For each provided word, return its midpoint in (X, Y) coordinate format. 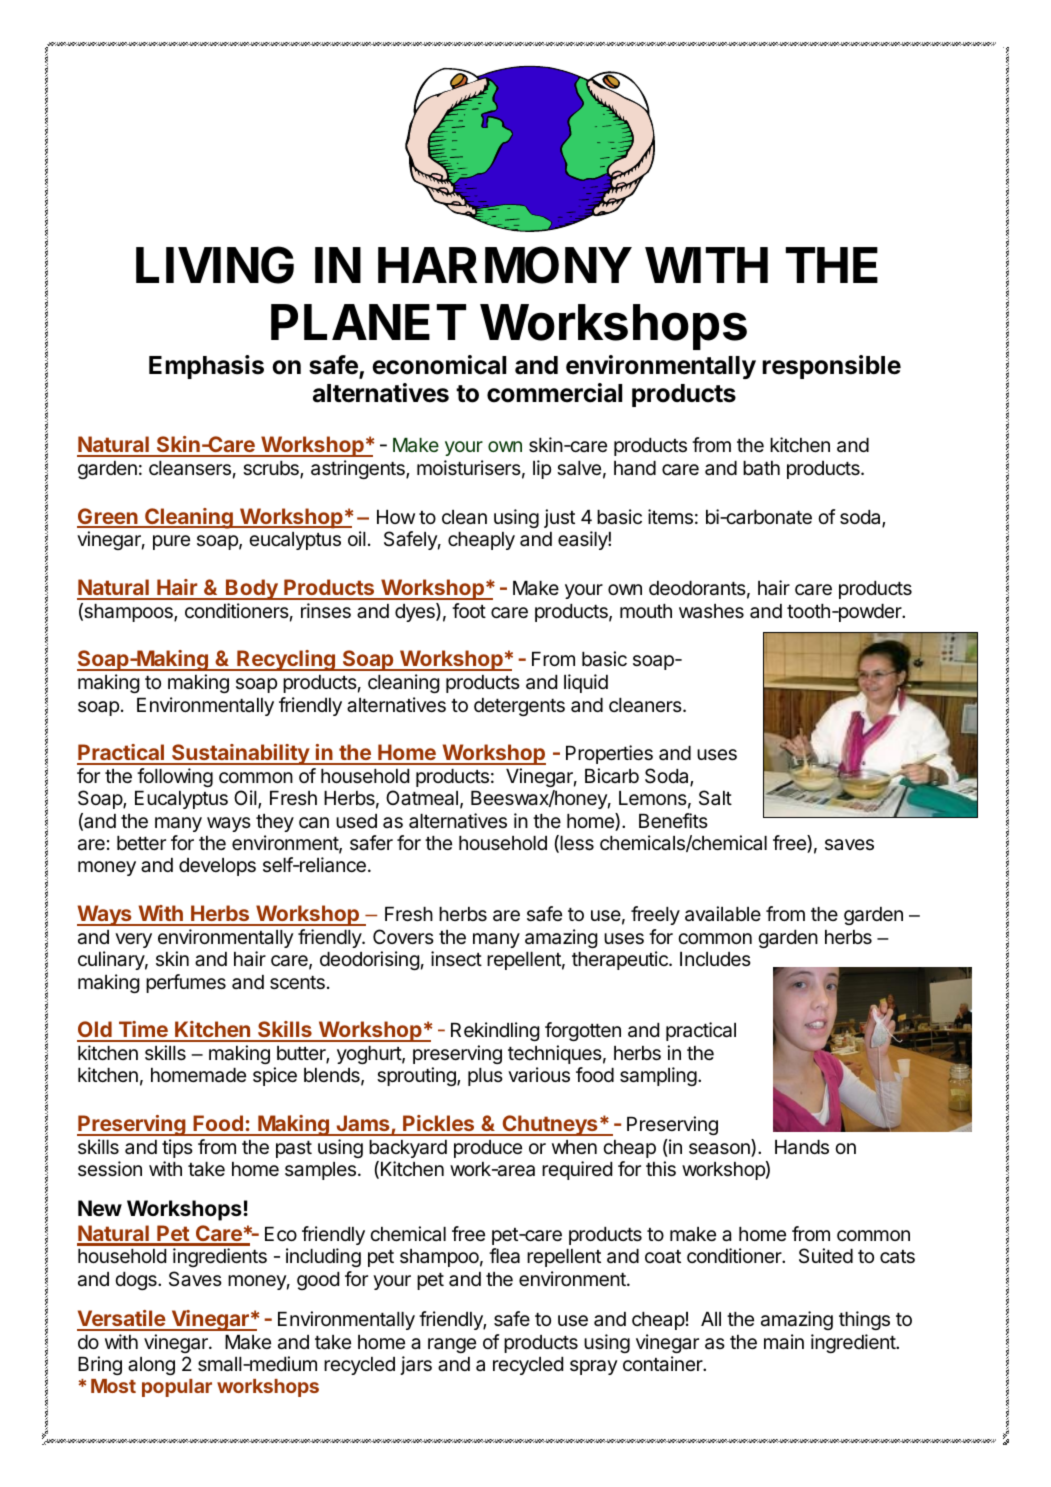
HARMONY (505, 265)
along (151, 1366)
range (452, 1345)
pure (171, 542)
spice (275, 1076)
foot (469, 610)
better (141, 843)
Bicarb (612, 775)
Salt (715, 797)
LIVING (215, 265)
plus (485, 1077)
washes (711, 611)
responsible (831, 367)
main (784, 1342)
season (720, 1150)
